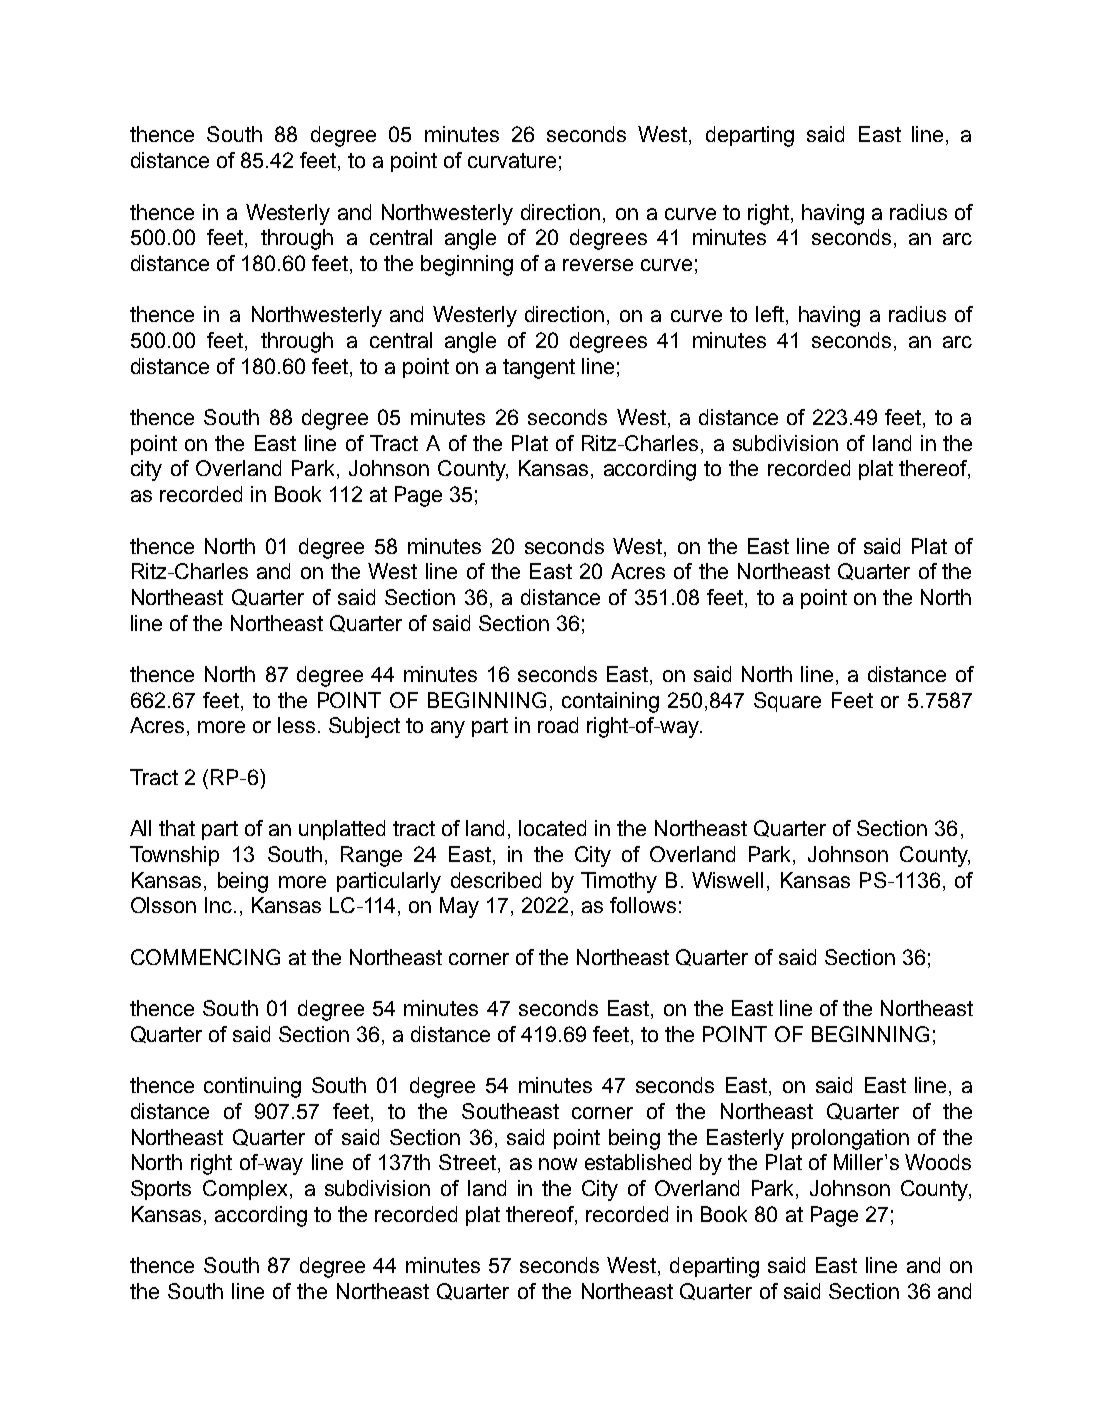  Describe the element at coordinates (296, 725) in the screenshot. I see `less` at that location.
